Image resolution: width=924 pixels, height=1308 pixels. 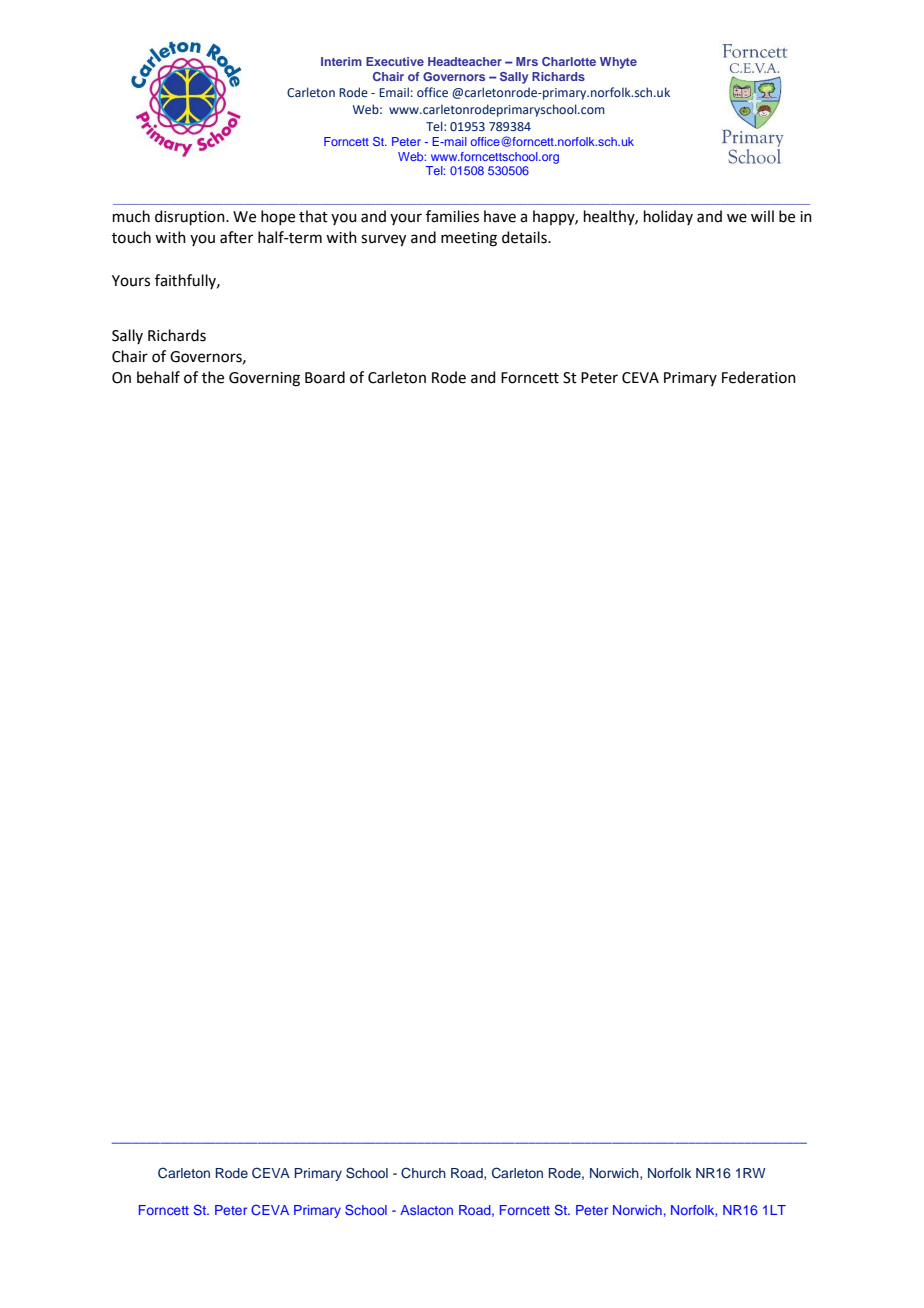 What do you see at coordinates (213, 377) in the image?
I see `the` at bounding box center [213, 377].
